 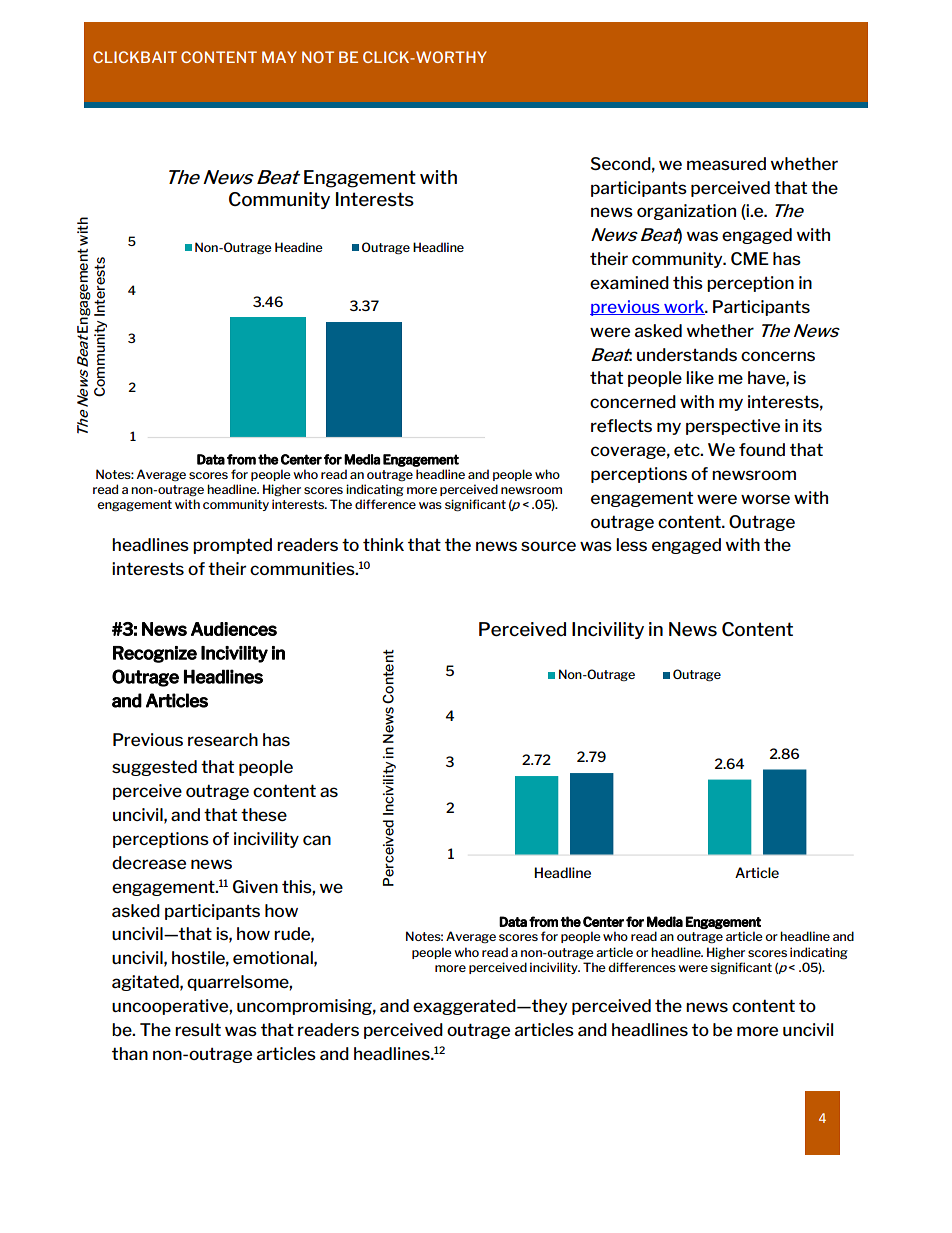 I want to click on examined, so click(x=629, y=282).
